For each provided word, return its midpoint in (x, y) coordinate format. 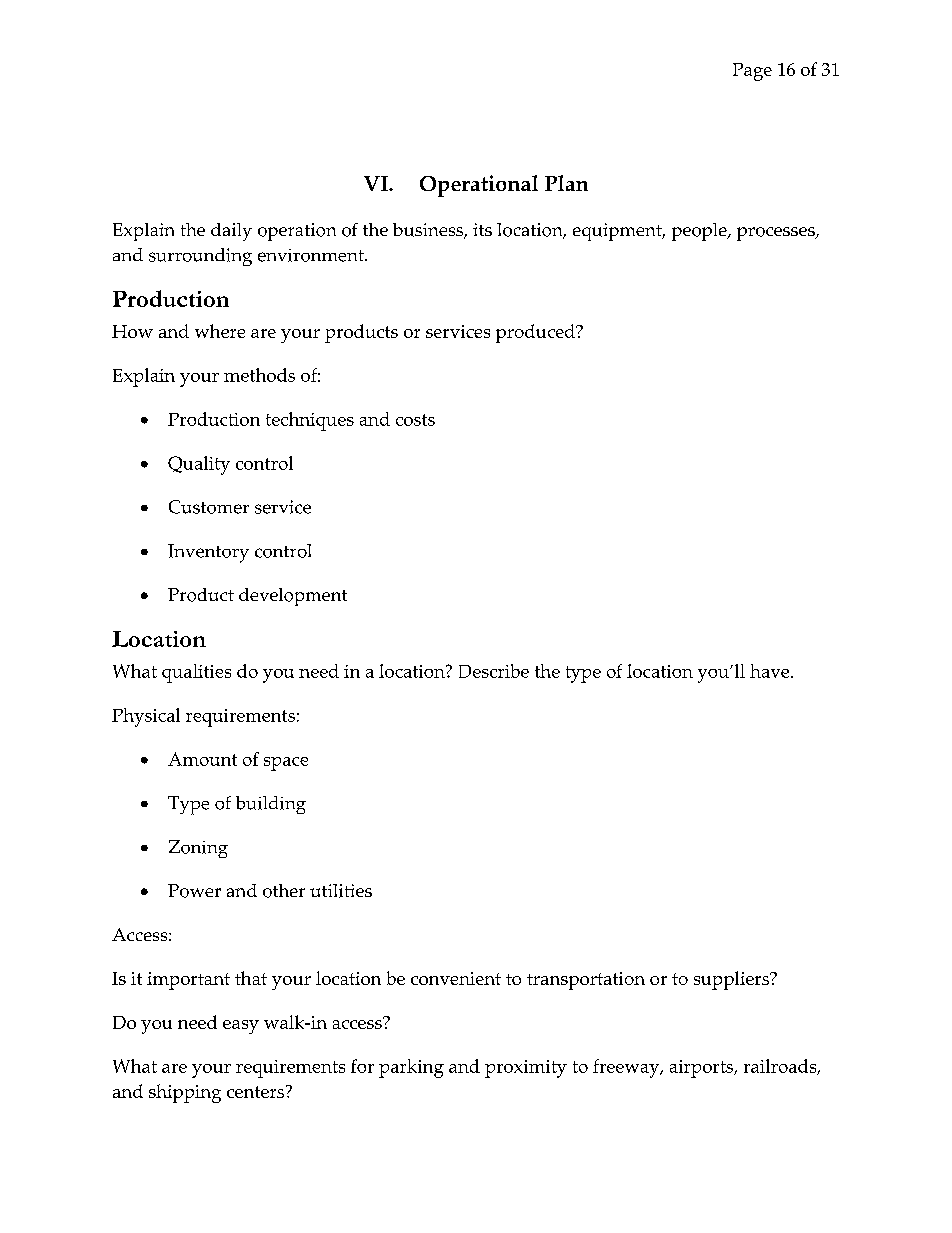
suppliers (732, 980)
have (771, 671)
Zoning (198, 849)
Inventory (208, 553)
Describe (494, 671)
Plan (566, 183)
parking (411, 1068)
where (220, 331)
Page (752, 72)
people (700, 232)
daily (231, 232)
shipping (185, 1093)
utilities (341, 891)
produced (536, 333)
